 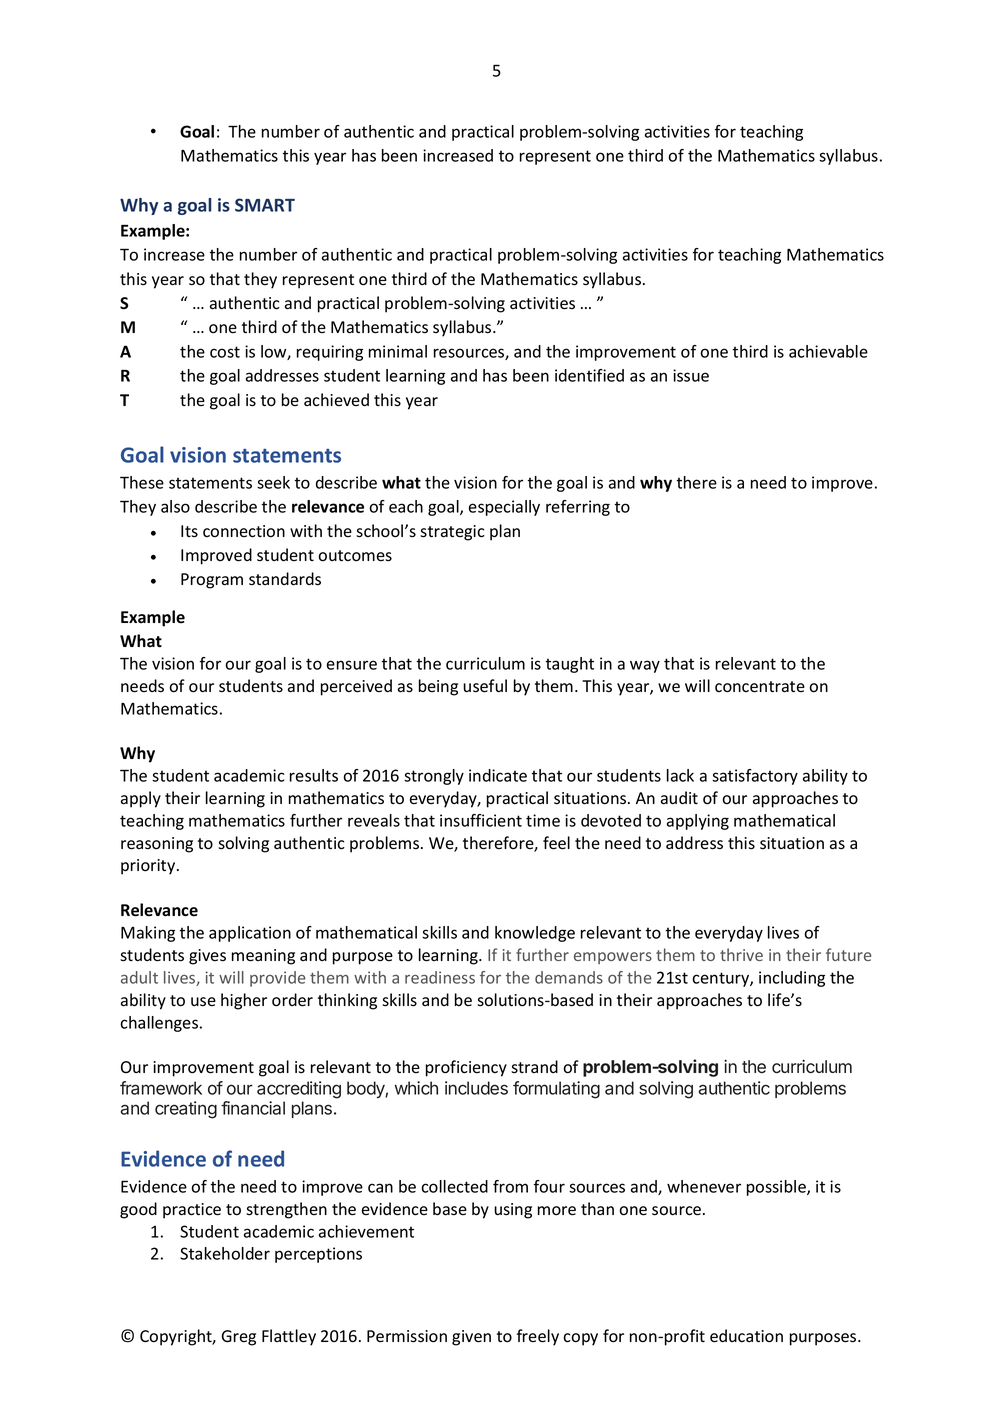 I want to click on thrive, so click(x=741, y=954).
